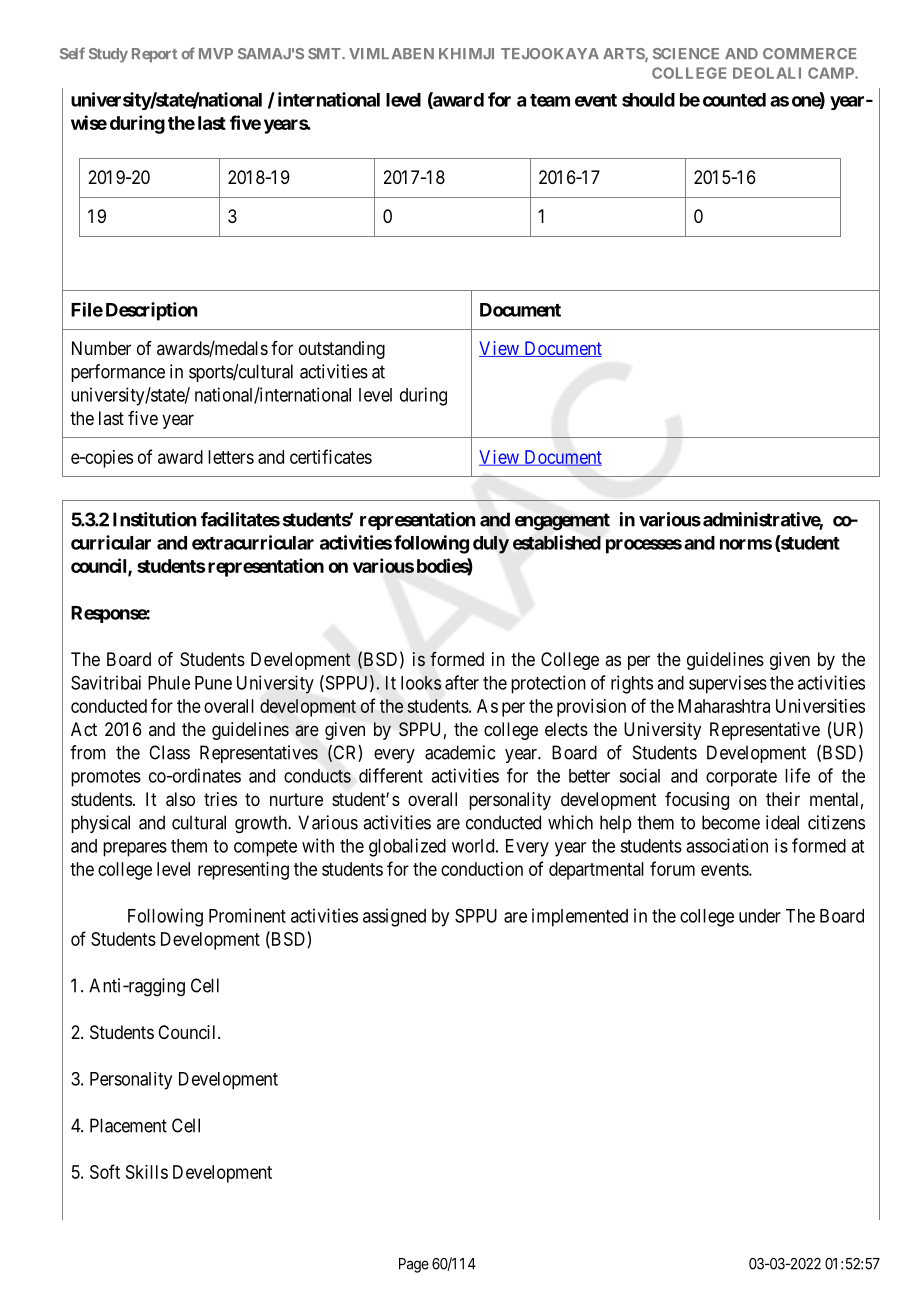 This page has height=1308, width=924. I want to click on prepares, so click(135, 849).
